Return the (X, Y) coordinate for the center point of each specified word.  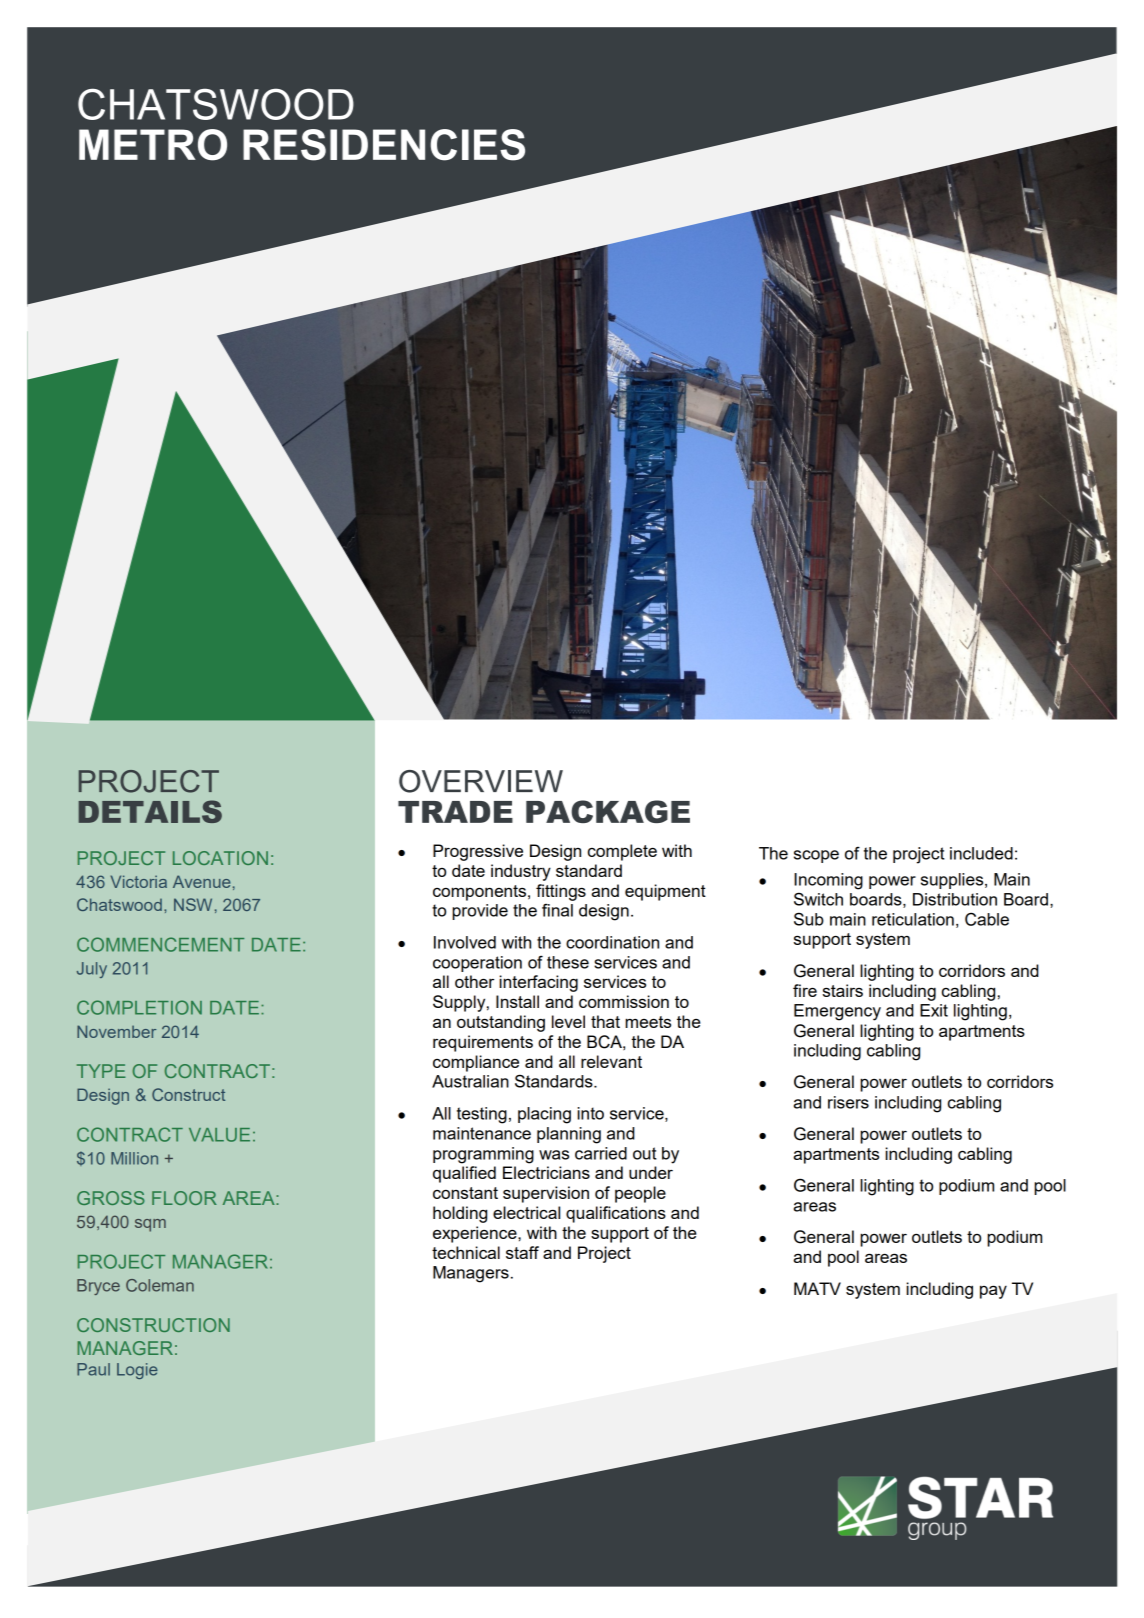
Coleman (160, 1285)
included (981, 853)
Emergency (837, 1012)
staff (522, 1252)
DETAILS (150, 811)
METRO (153, 145)
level (568, 1021)
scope (816, 856)
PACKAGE (608, 811)
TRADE (455, 812)
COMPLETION (139, 1007)
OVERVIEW (481, 781)
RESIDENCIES (384, 145)
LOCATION (220, 858)
